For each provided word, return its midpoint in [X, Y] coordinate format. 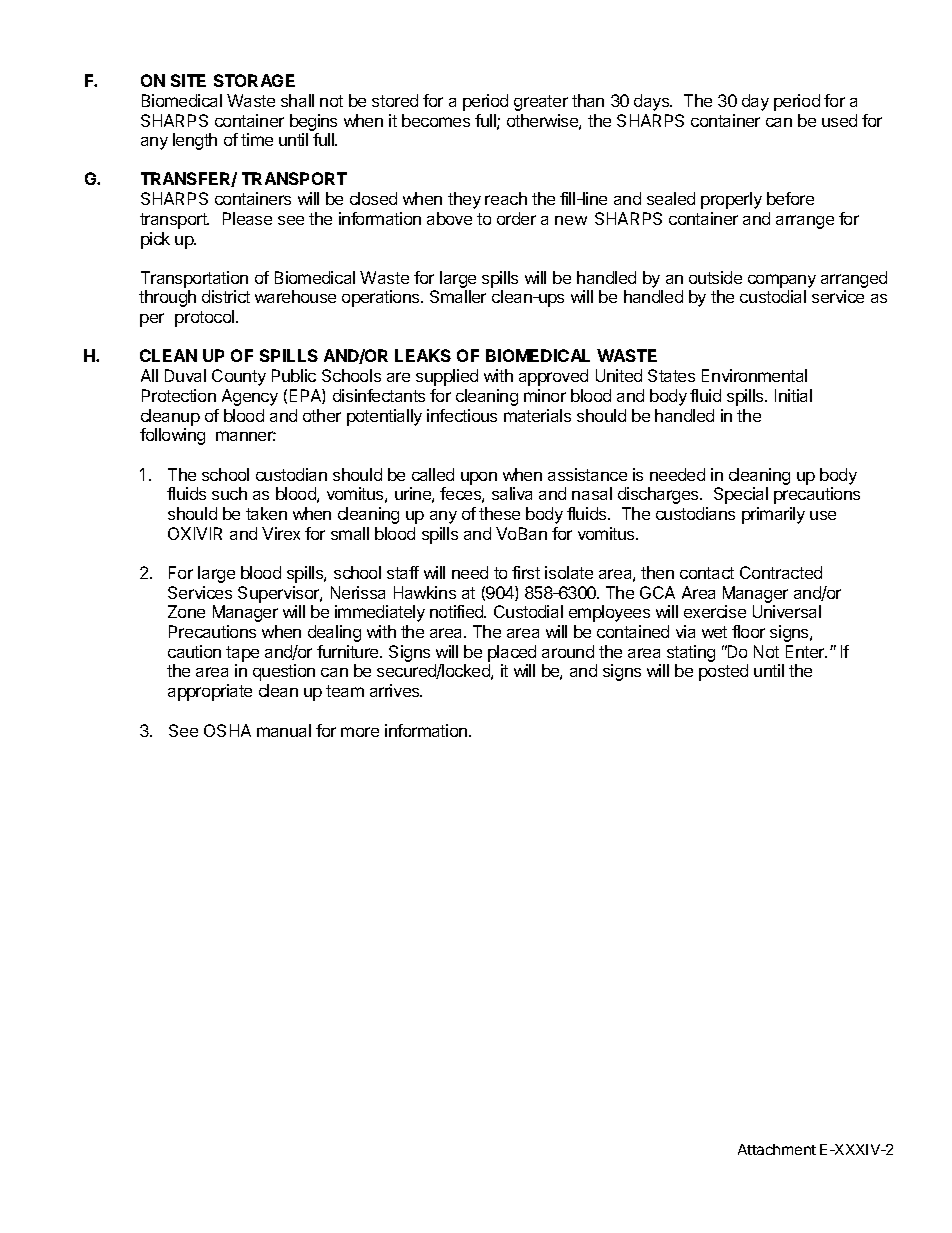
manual [284, 730]
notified [458, 611]
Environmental [754, 375]
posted [723, 672]
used [839, 120]
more [360, 732]
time [257, 139]
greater [541, 103]
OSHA [227, 730]
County [239, 377]
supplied [447, 377]
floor [748, 631]
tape [242, 654]
